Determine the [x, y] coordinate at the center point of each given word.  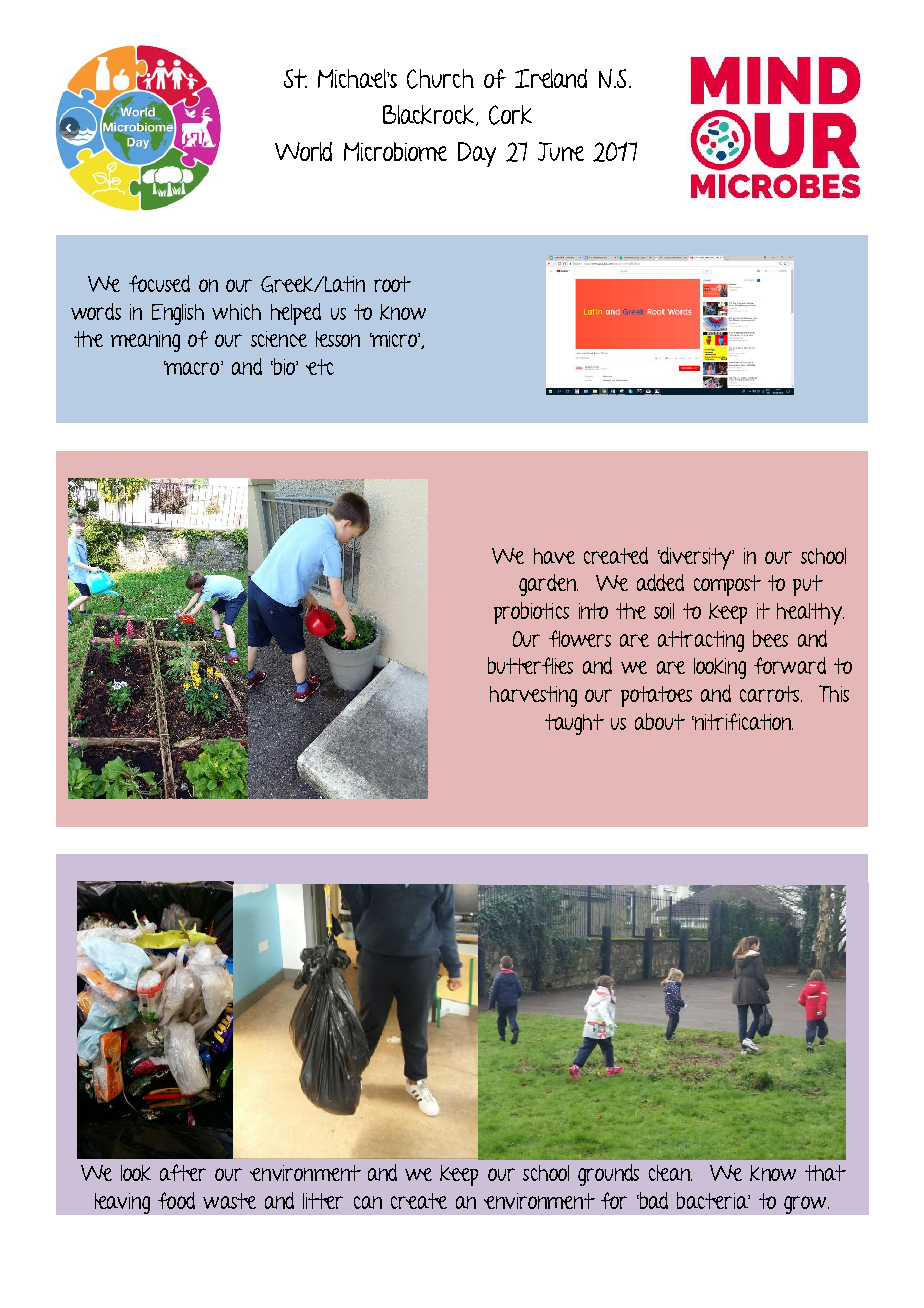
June [561, 151]
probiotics [531, 613]
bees [770, 638]
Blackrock [430, 115]
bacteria [713, 1200]
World [303, 151]
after [183, 1172]
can [368, 1202]
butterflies [530, 665]
